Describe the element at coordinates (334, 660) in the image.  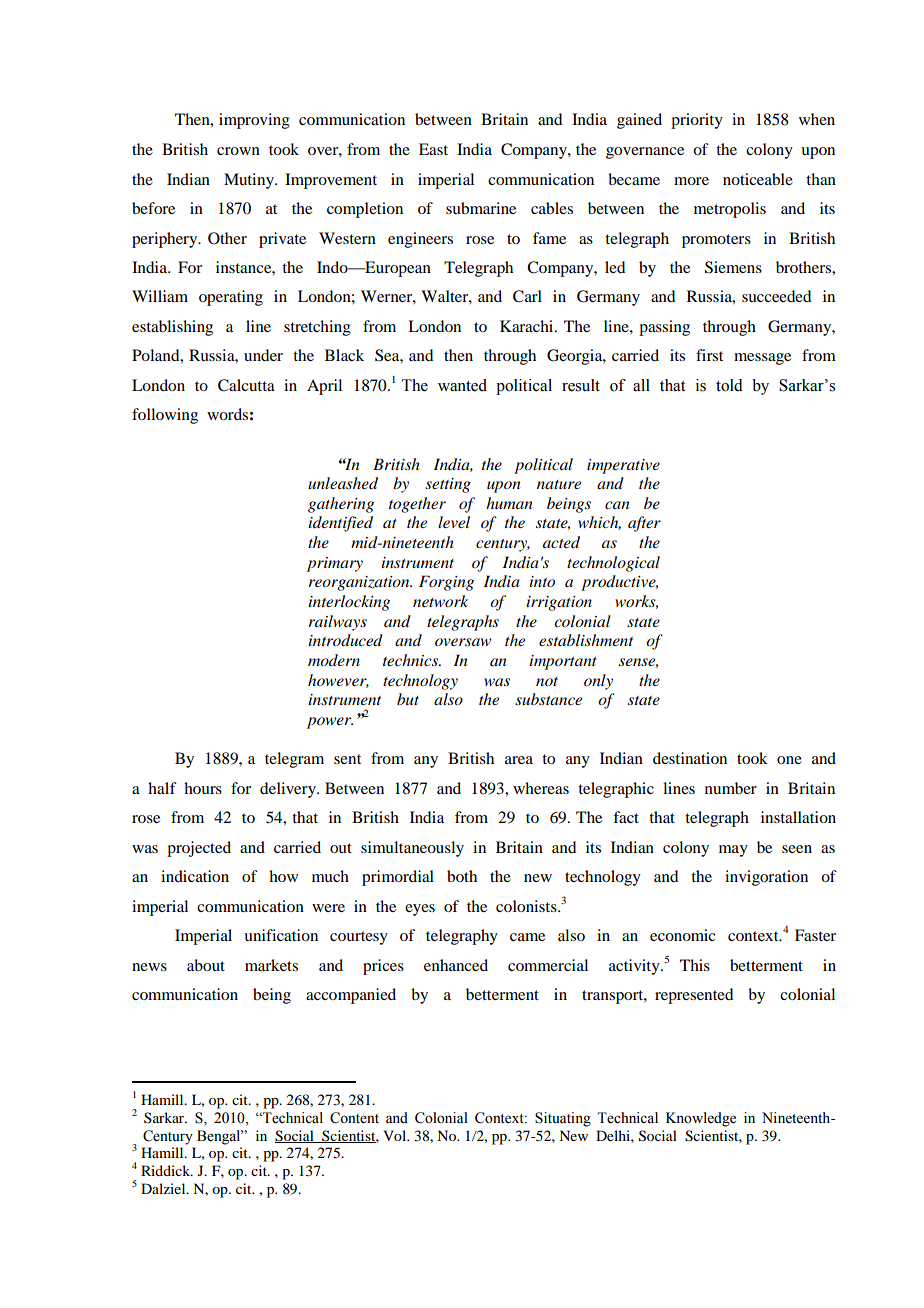
I see `modern` at that location.
